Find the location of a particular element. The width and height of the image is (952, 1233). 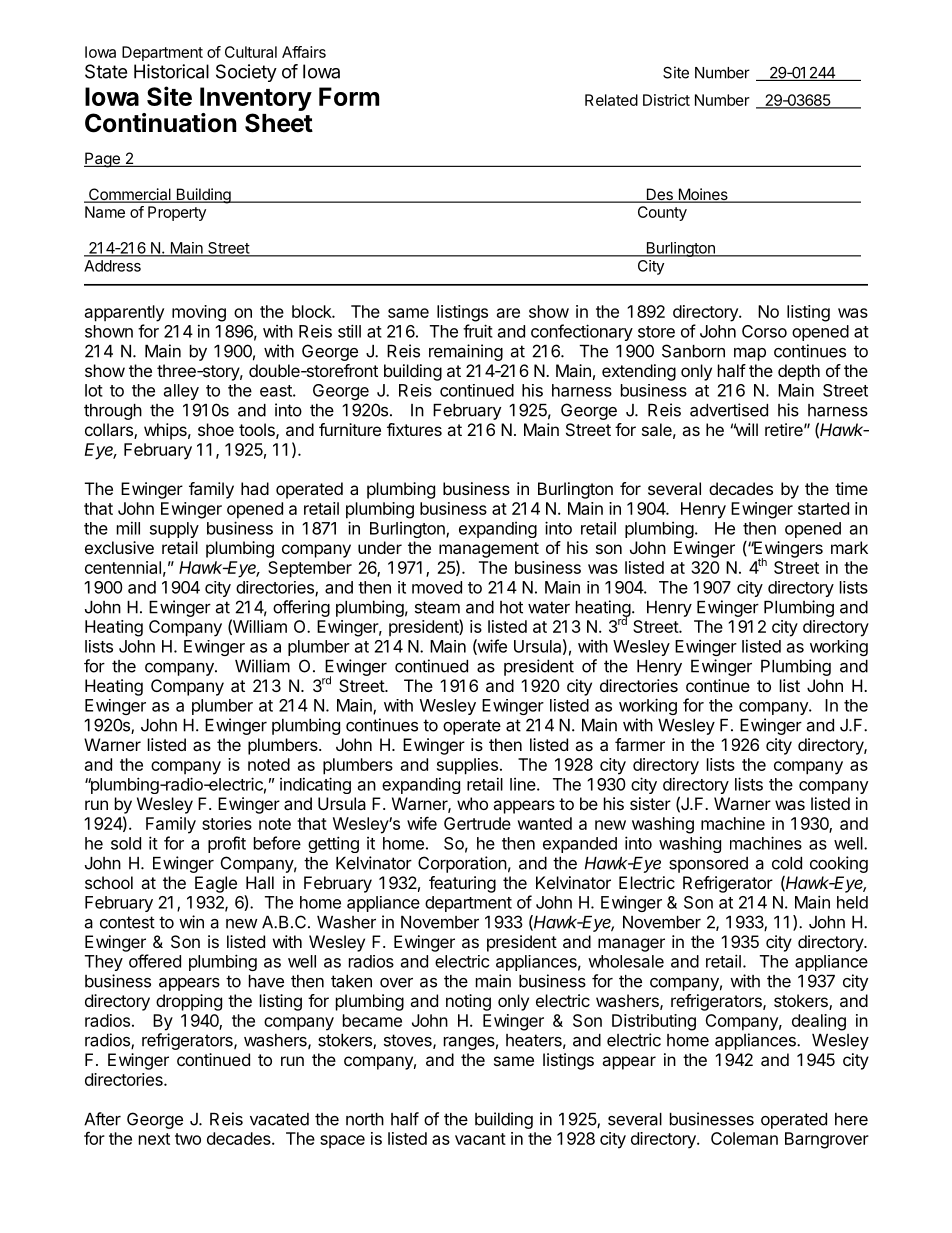

two is located at coordinates (188, 1139).
